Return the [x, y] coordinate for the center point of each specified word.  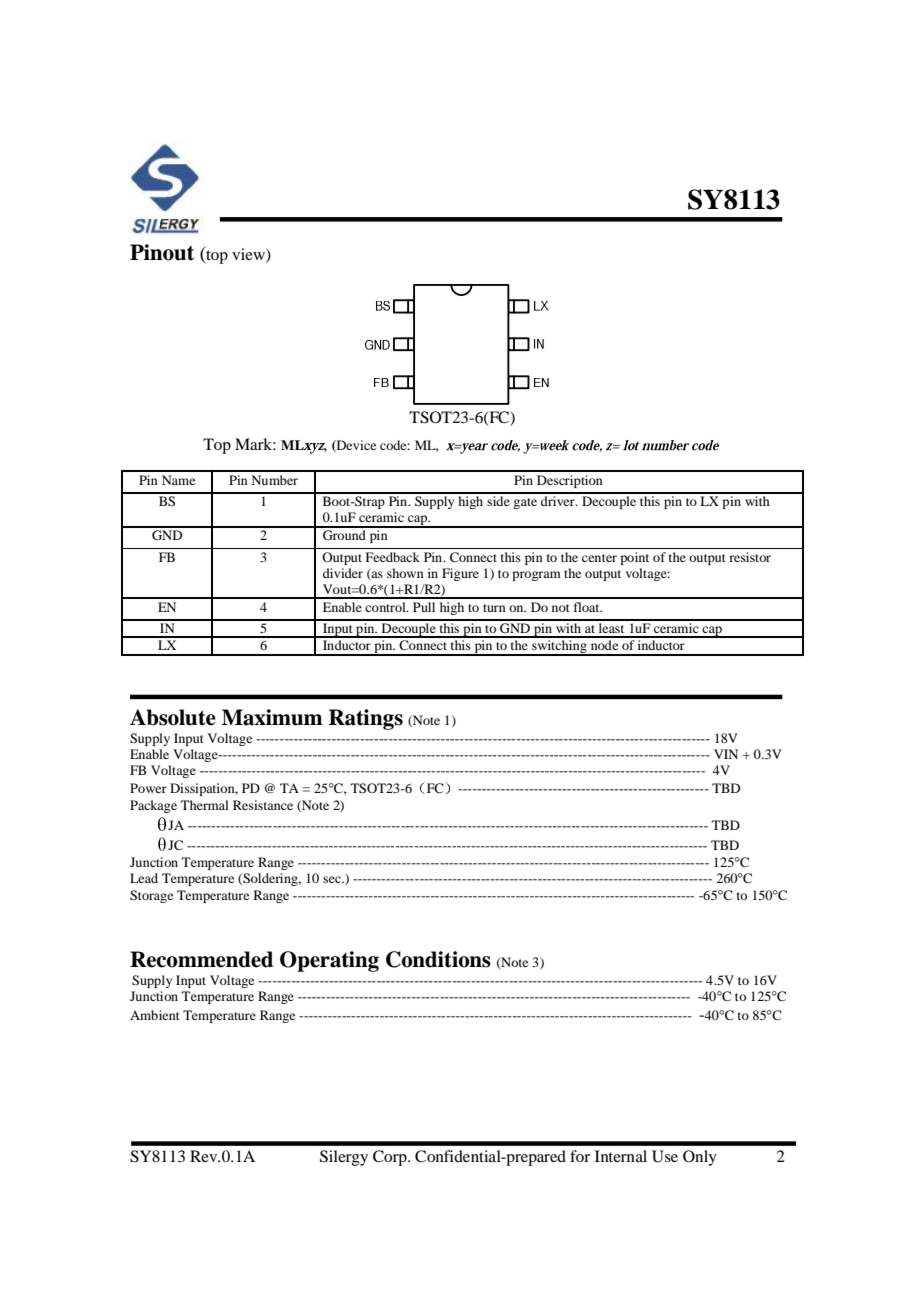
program [536, 576]
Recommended [201, 959]
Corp [391, 1158]
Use [665, 1156]
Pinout [162, 252]
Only [700, 1158]
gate [525, 503]
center [599, 558]
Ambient [155, 1015]
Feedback [393, 557]
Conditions [438, 959]
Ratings [366, 719]
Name [178, 480]
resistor [750, 557]
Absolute [173, 717]
